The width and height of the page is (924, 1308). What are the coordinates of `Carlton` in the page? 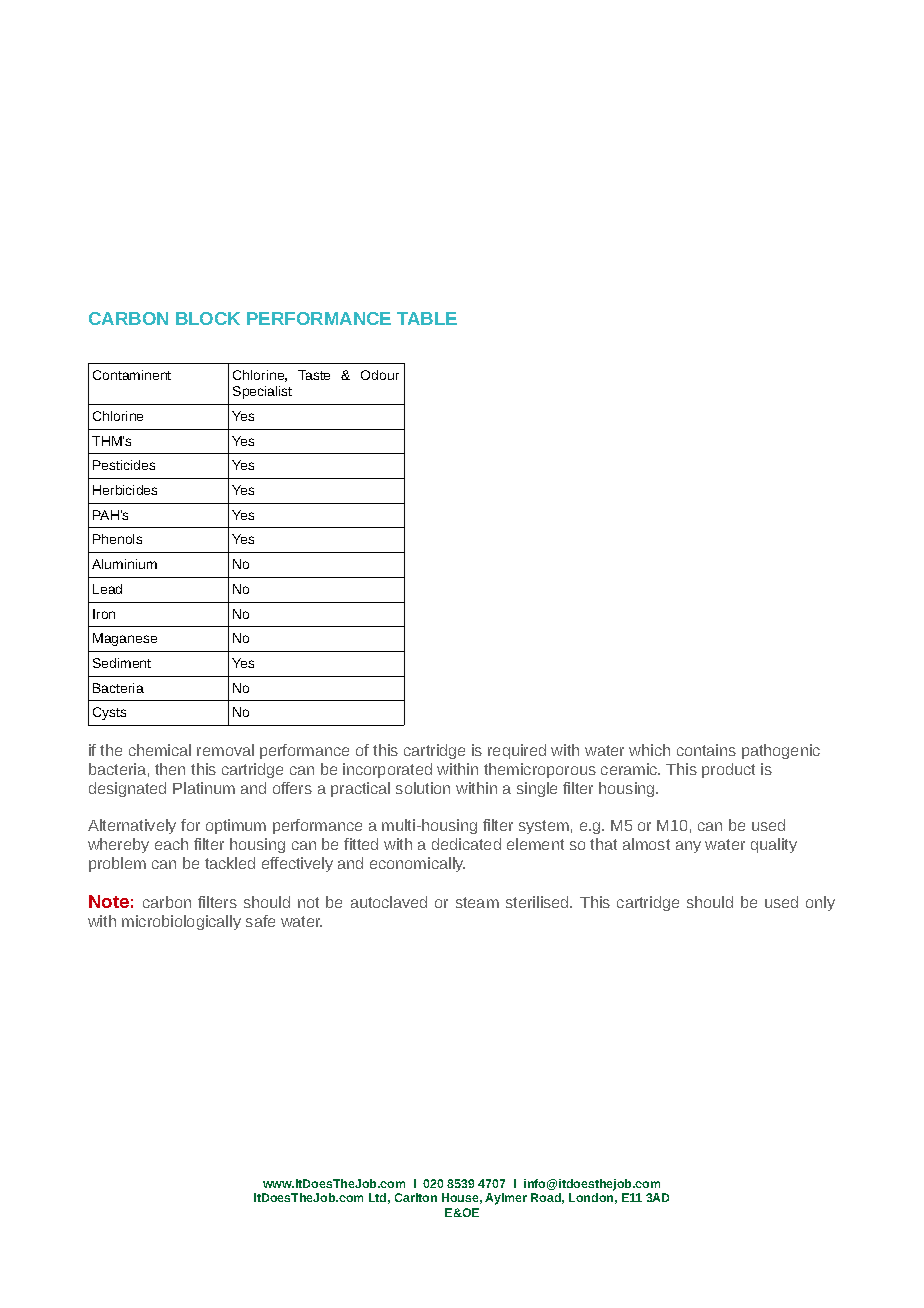 It's located at (416, 1197).
